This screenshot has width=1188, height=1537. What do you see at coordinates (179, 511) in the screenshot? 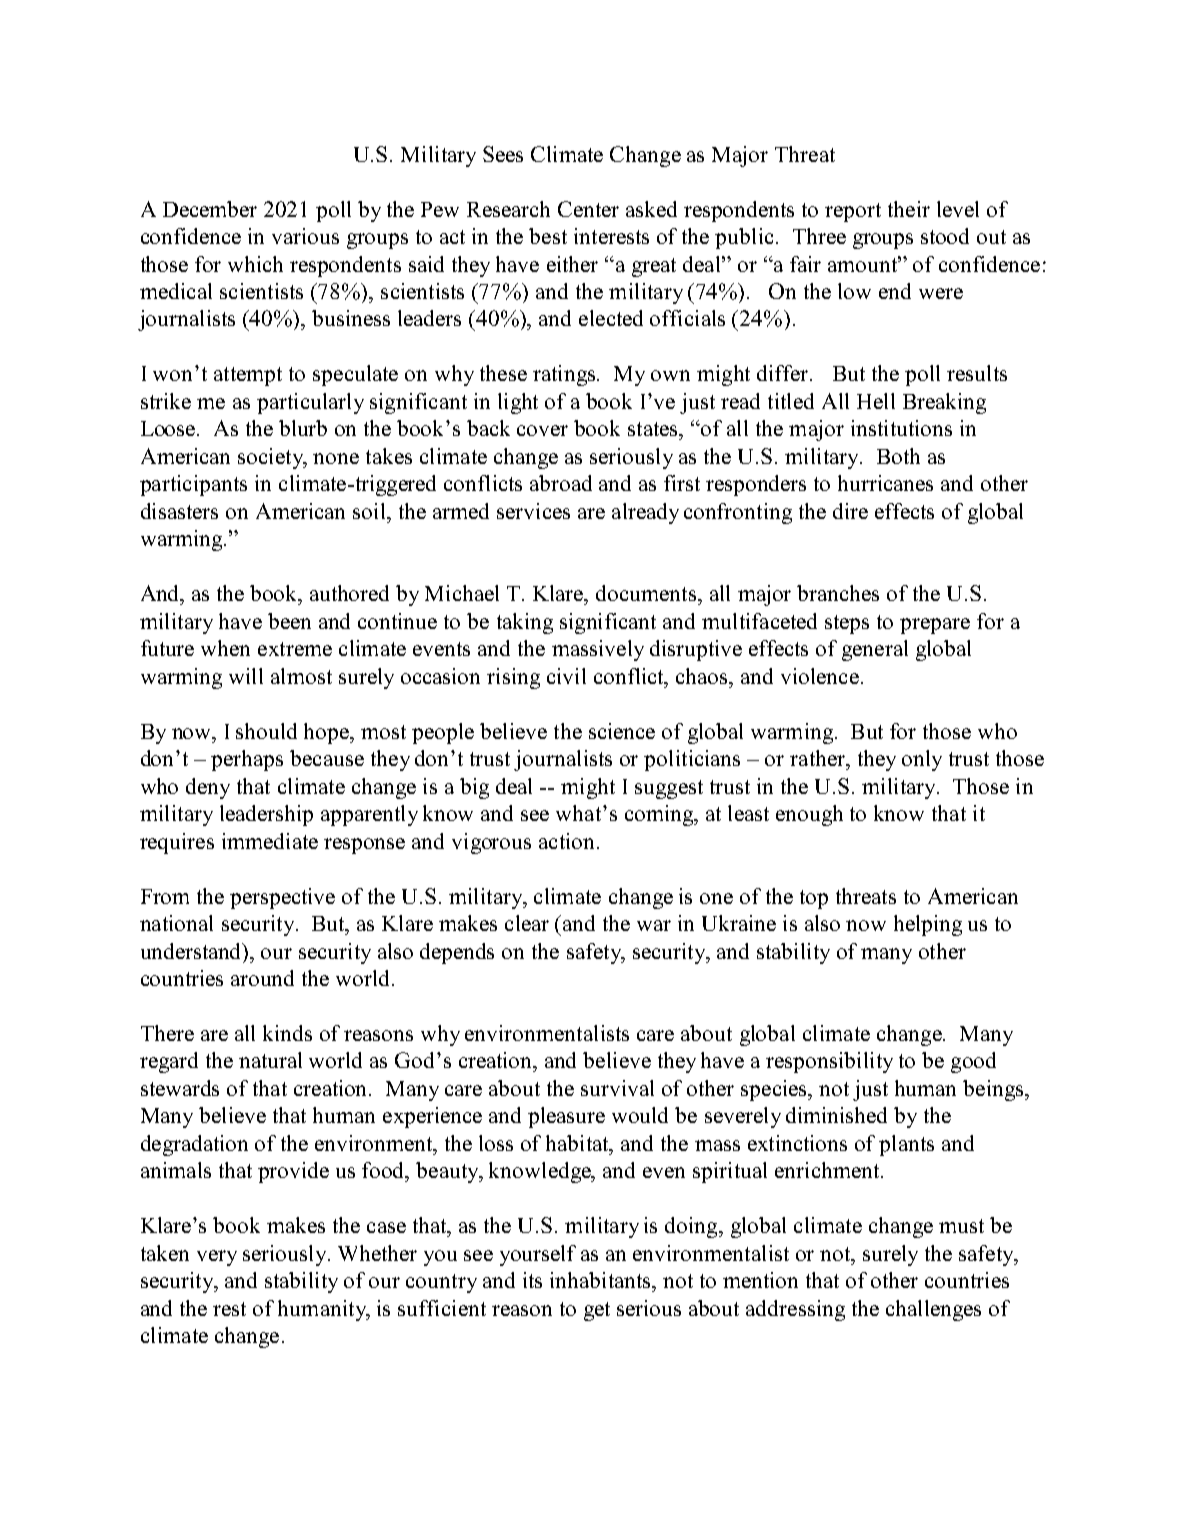
I see `disasters` at bounding box center [179, 511].
